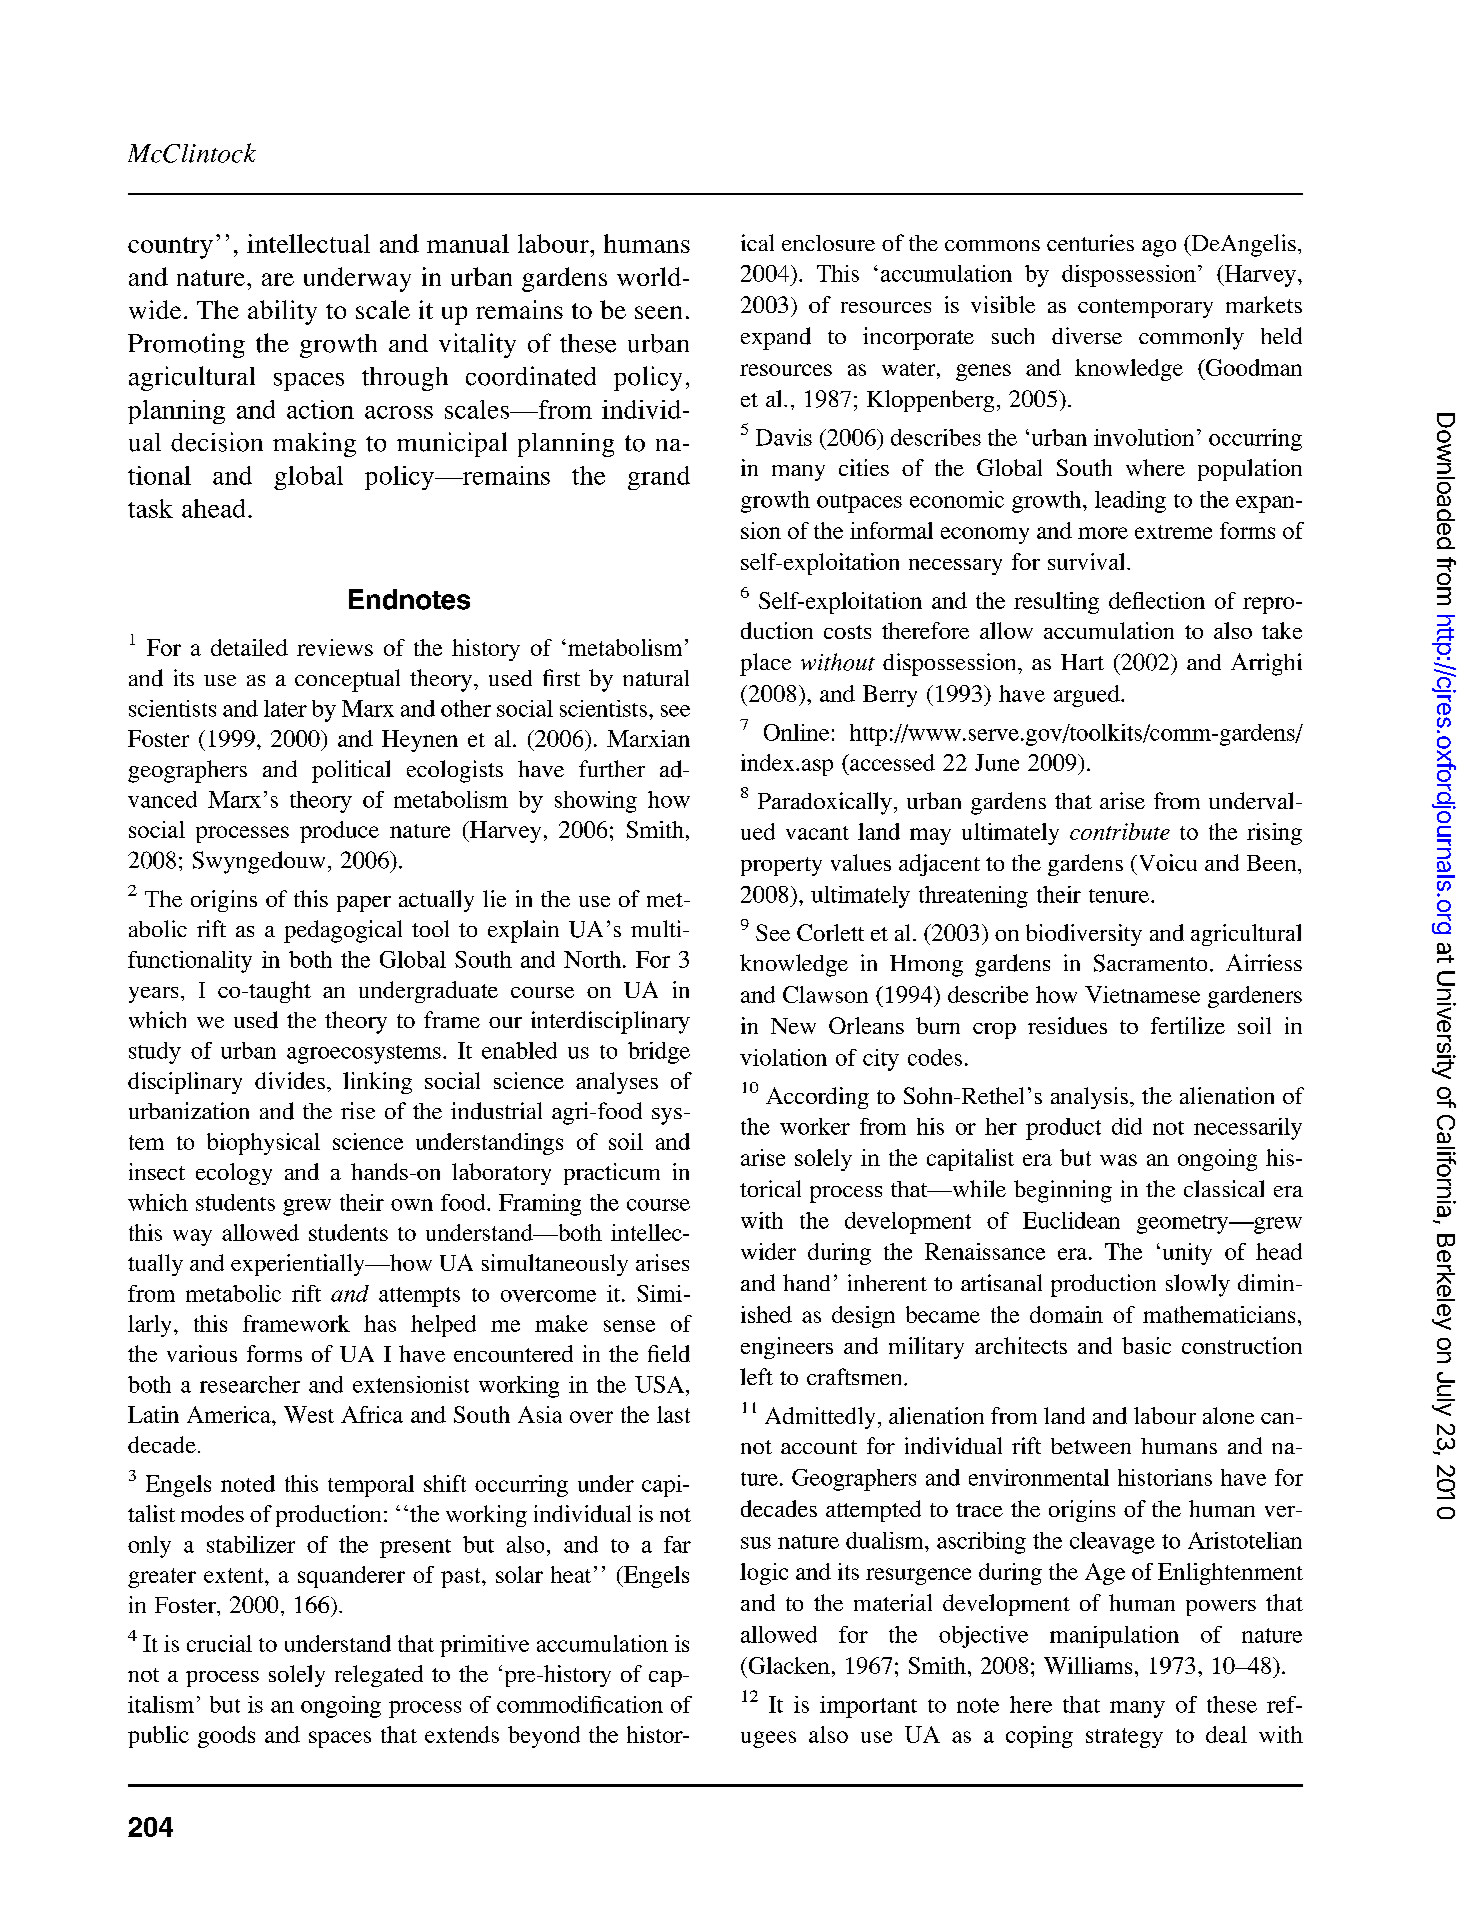 Image resolution: width=1484 pixels, height=1930 pixels. I want to click on contemporary, so click(1145, 308).
